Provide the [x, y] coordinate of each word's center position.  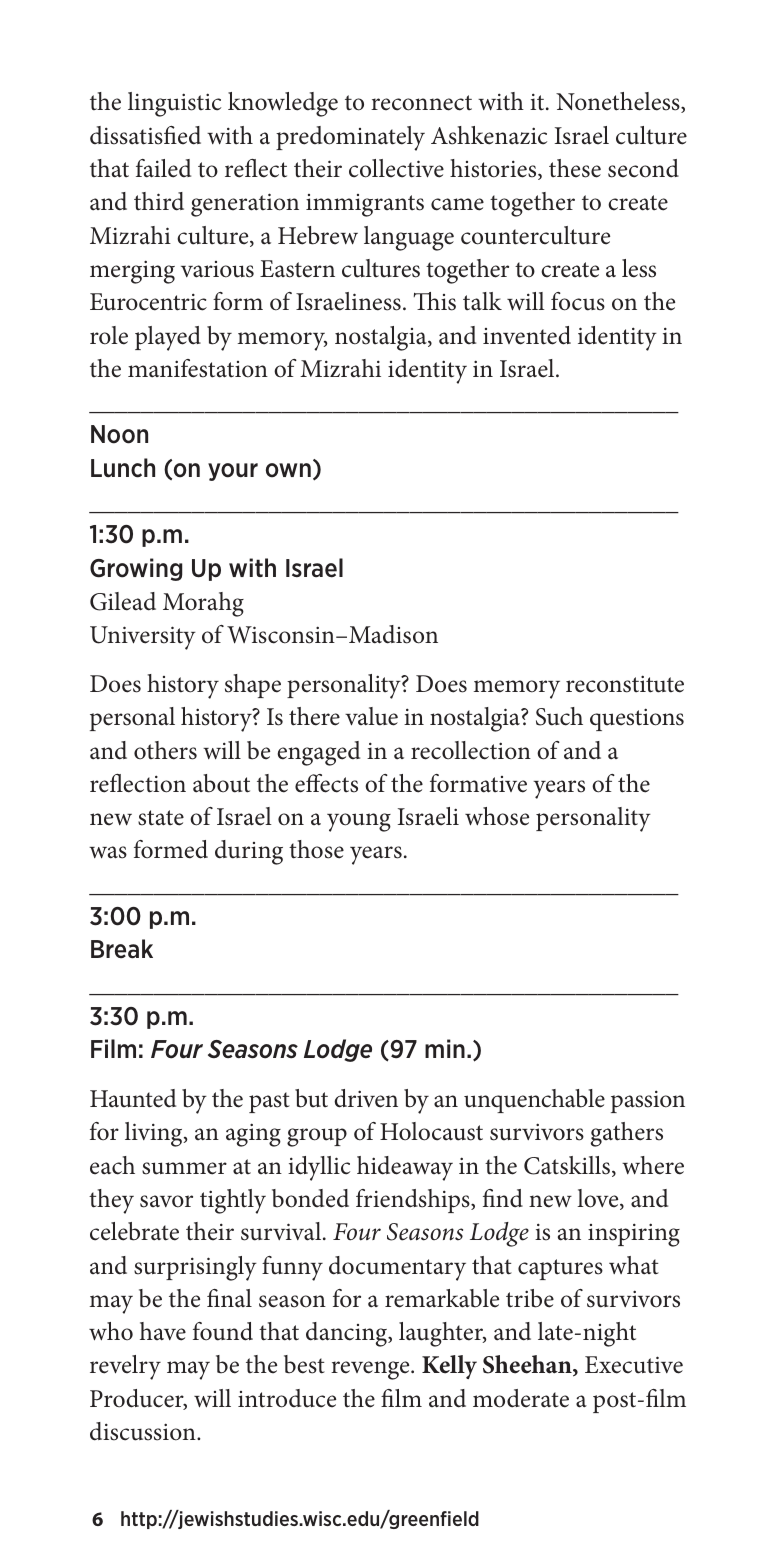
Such [559, 716]
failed [163, 168]
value [371, 716]
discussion [144, 1431]
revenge [371, 1370]
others [165, 750]
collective [396, 168]
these [575, 168]
